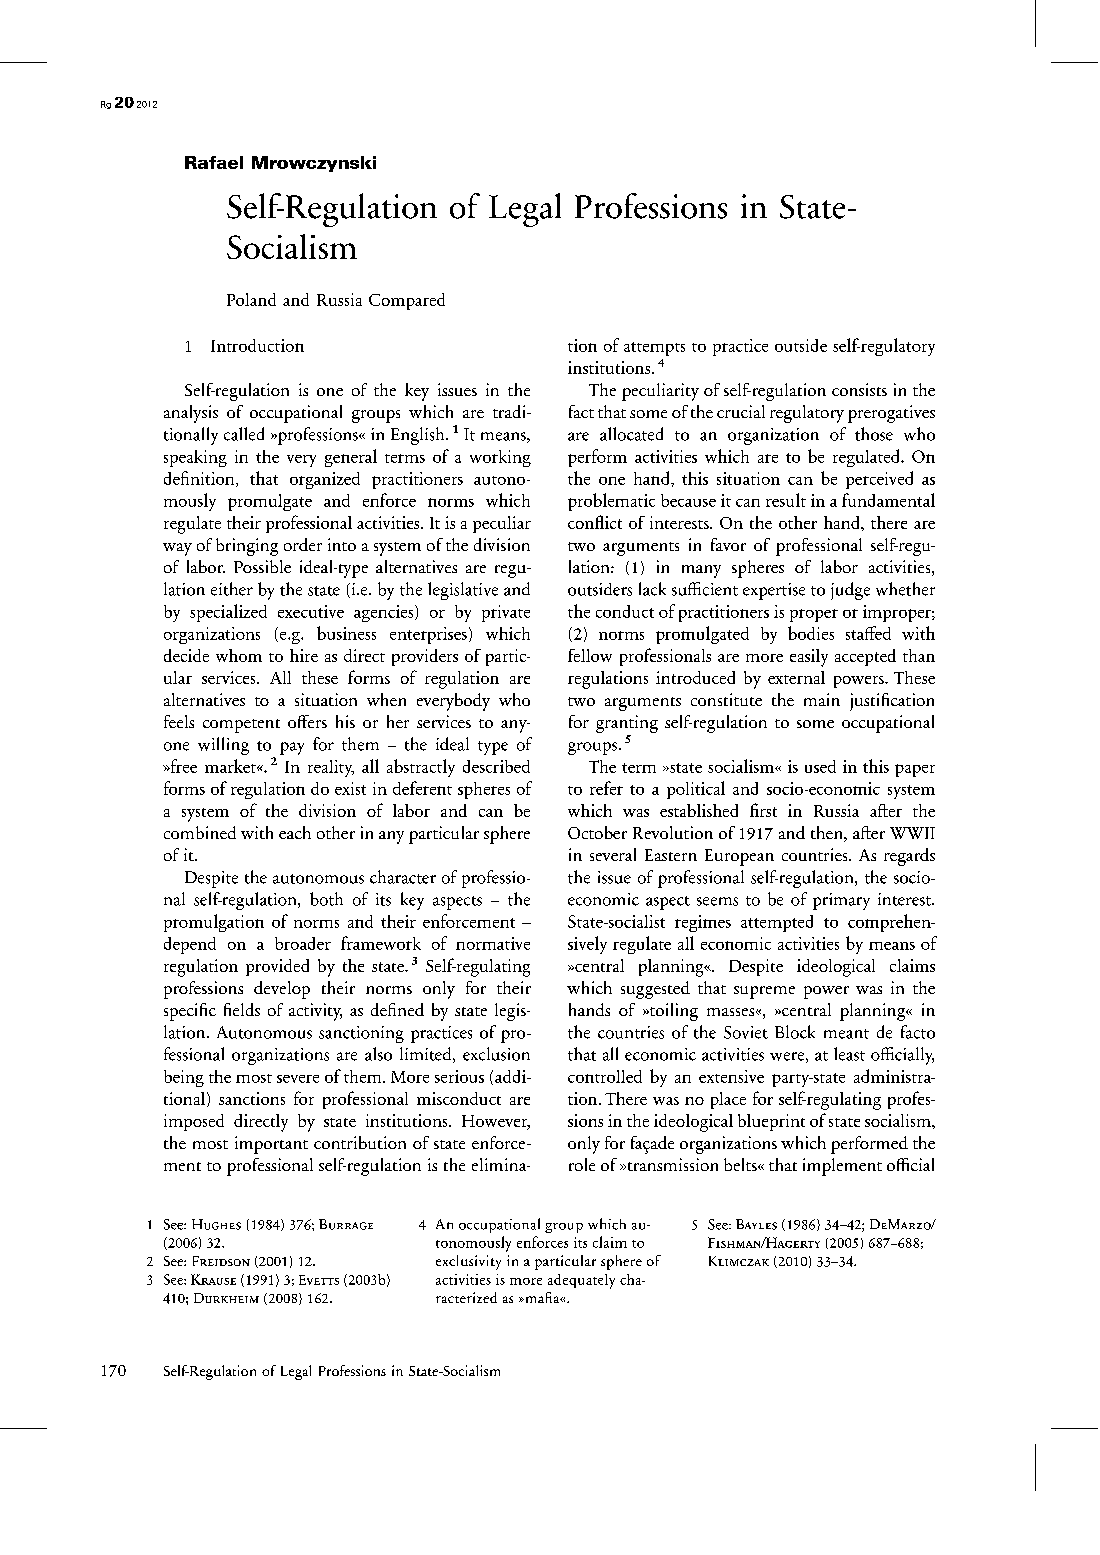  Describe the element at coordinates (500, 458) in the screenshot. I see `working` at that location.
